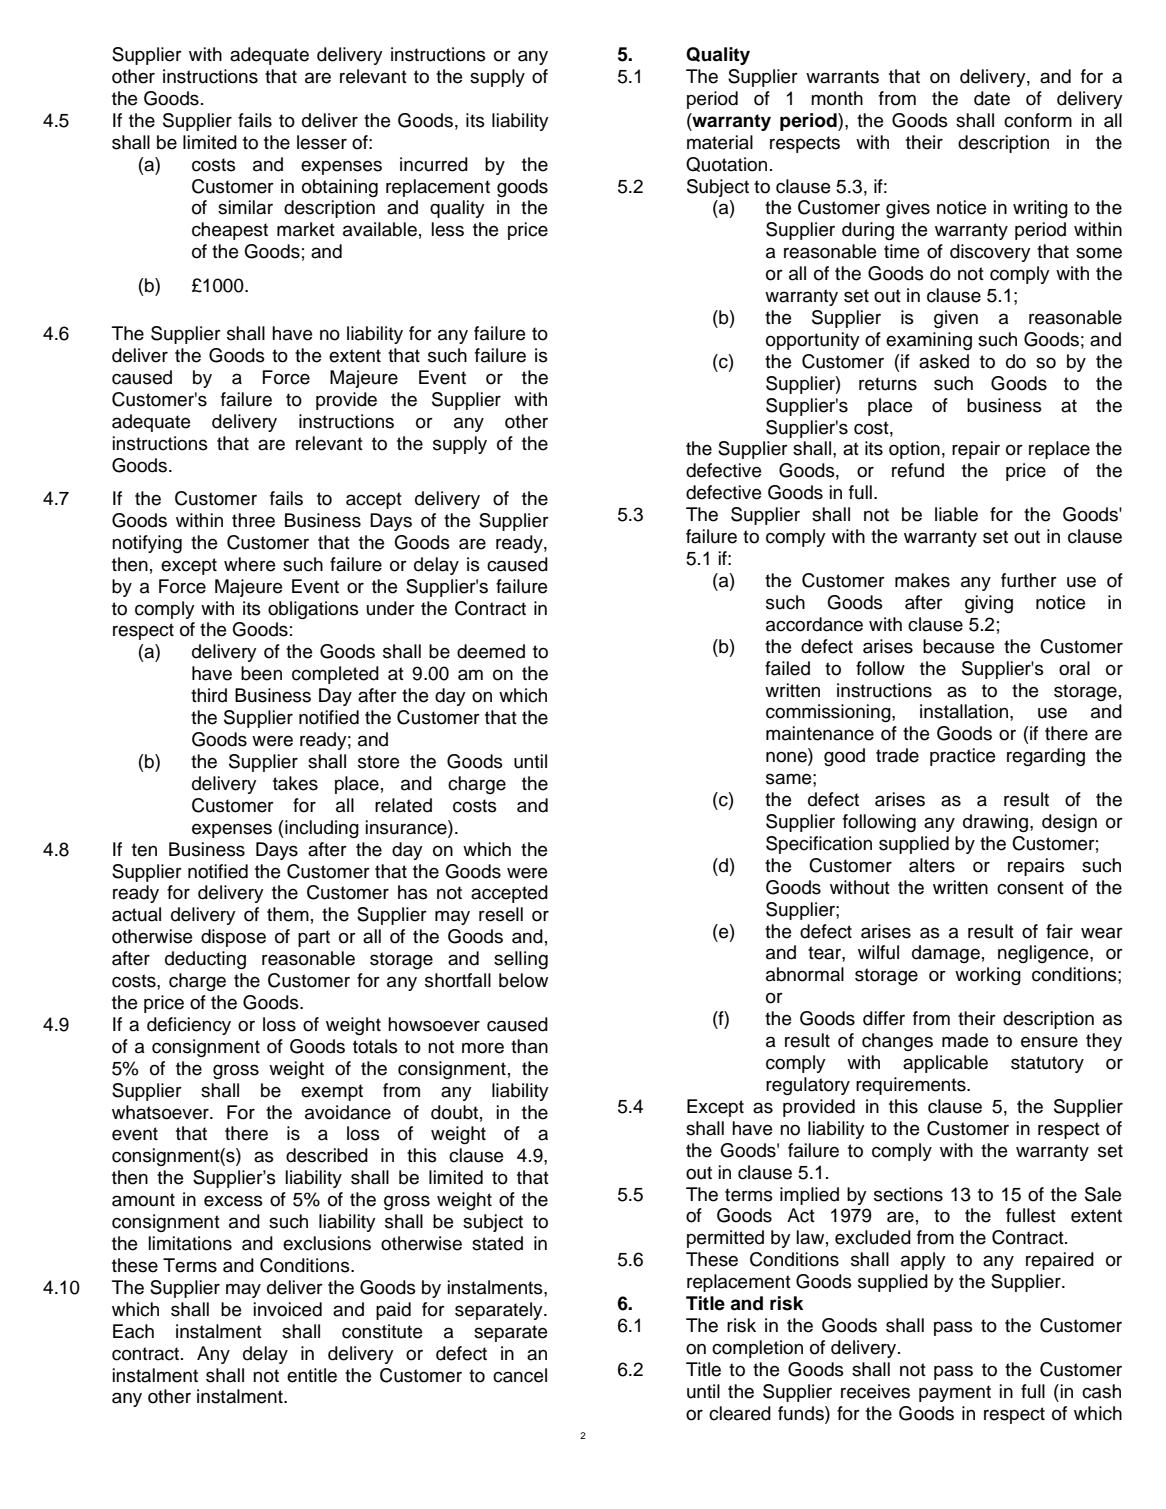 The width and height of the document is (1166, 1509). Describe the element at coordinates (992, 98) in the document. I see `date` at that location.
